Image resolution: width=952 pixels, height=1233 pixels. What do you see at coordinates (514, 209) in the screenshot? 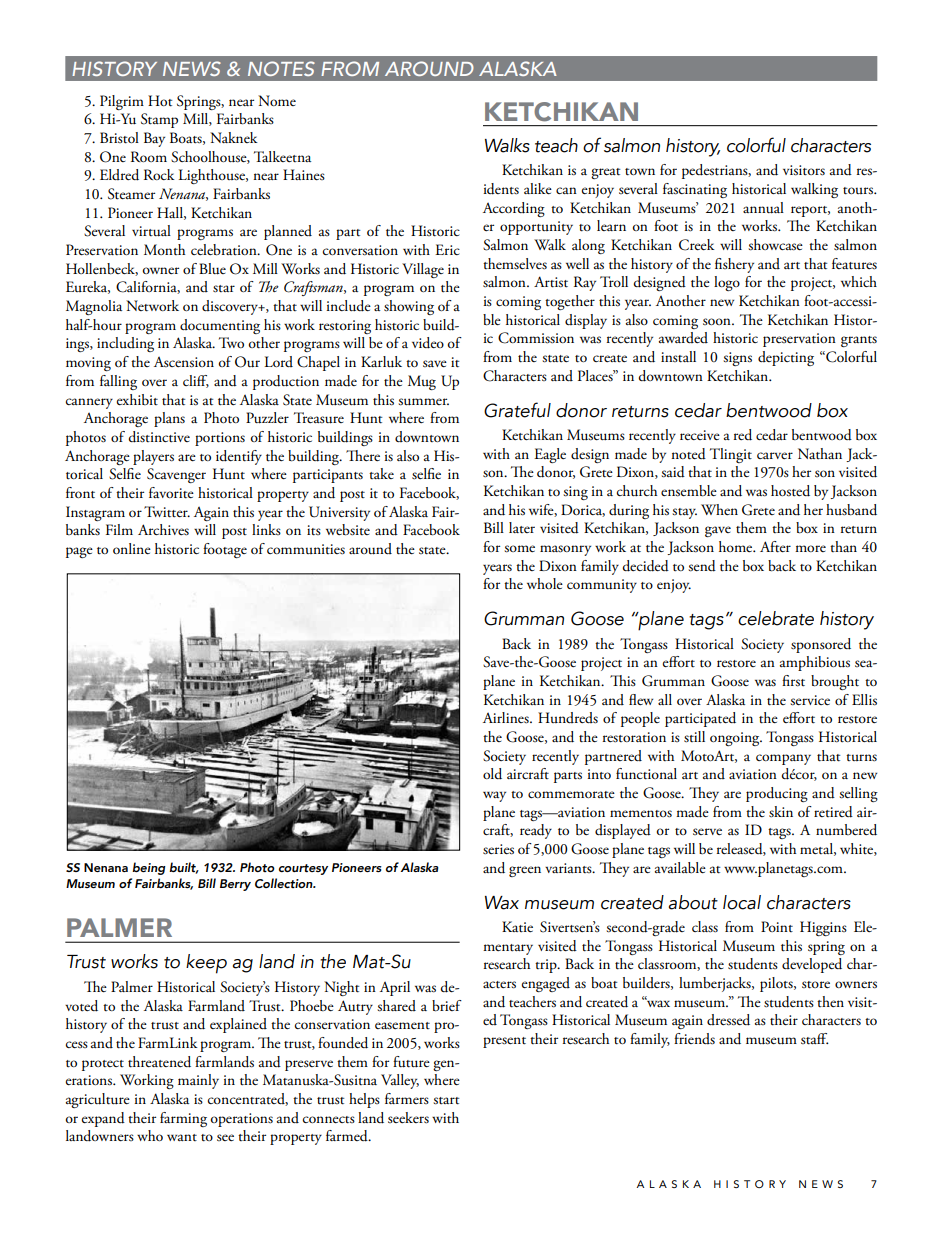
I see `According` at bounding box center [514, 209].
